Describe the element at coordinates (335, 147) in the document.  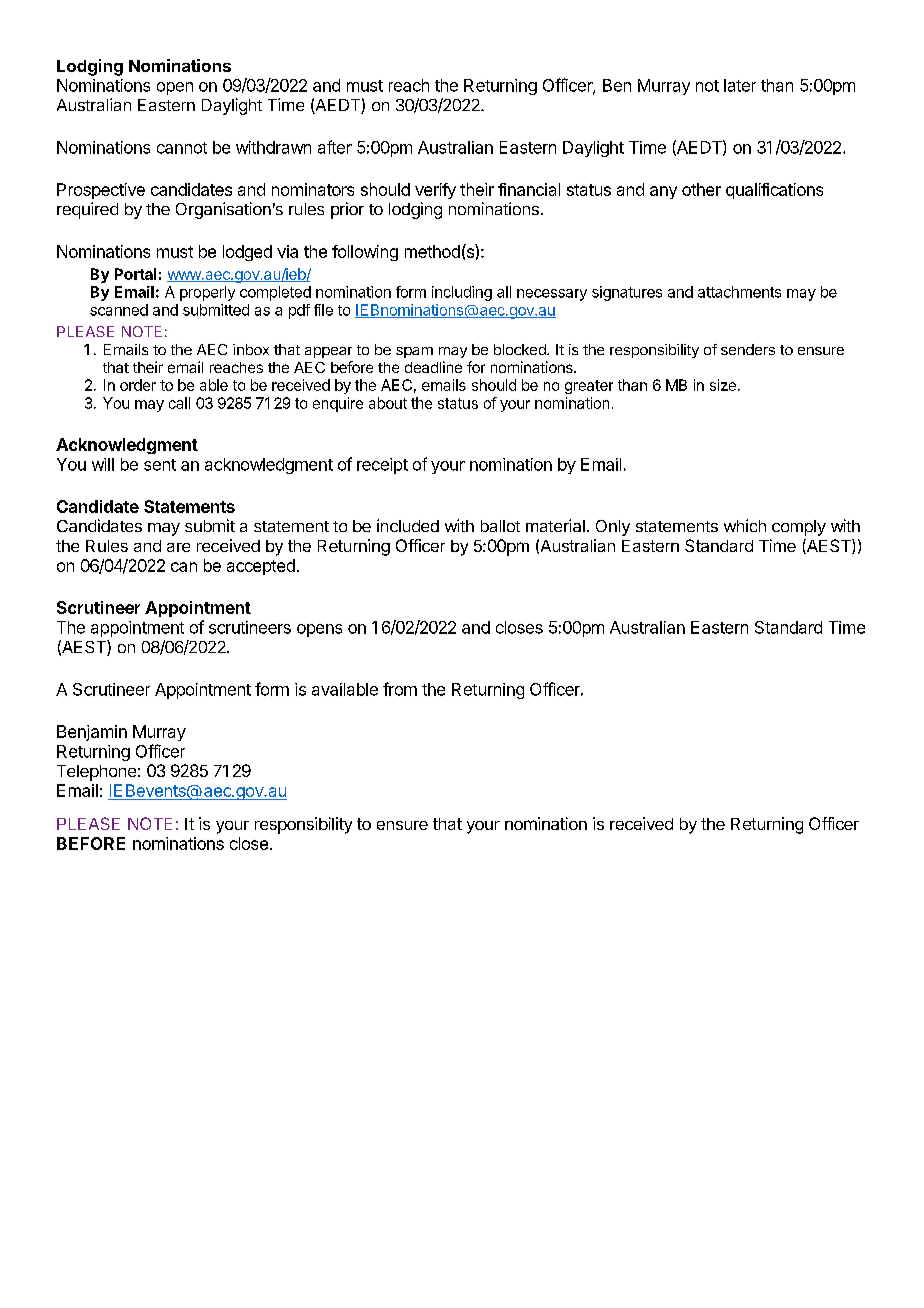
I see `after` at that location.
